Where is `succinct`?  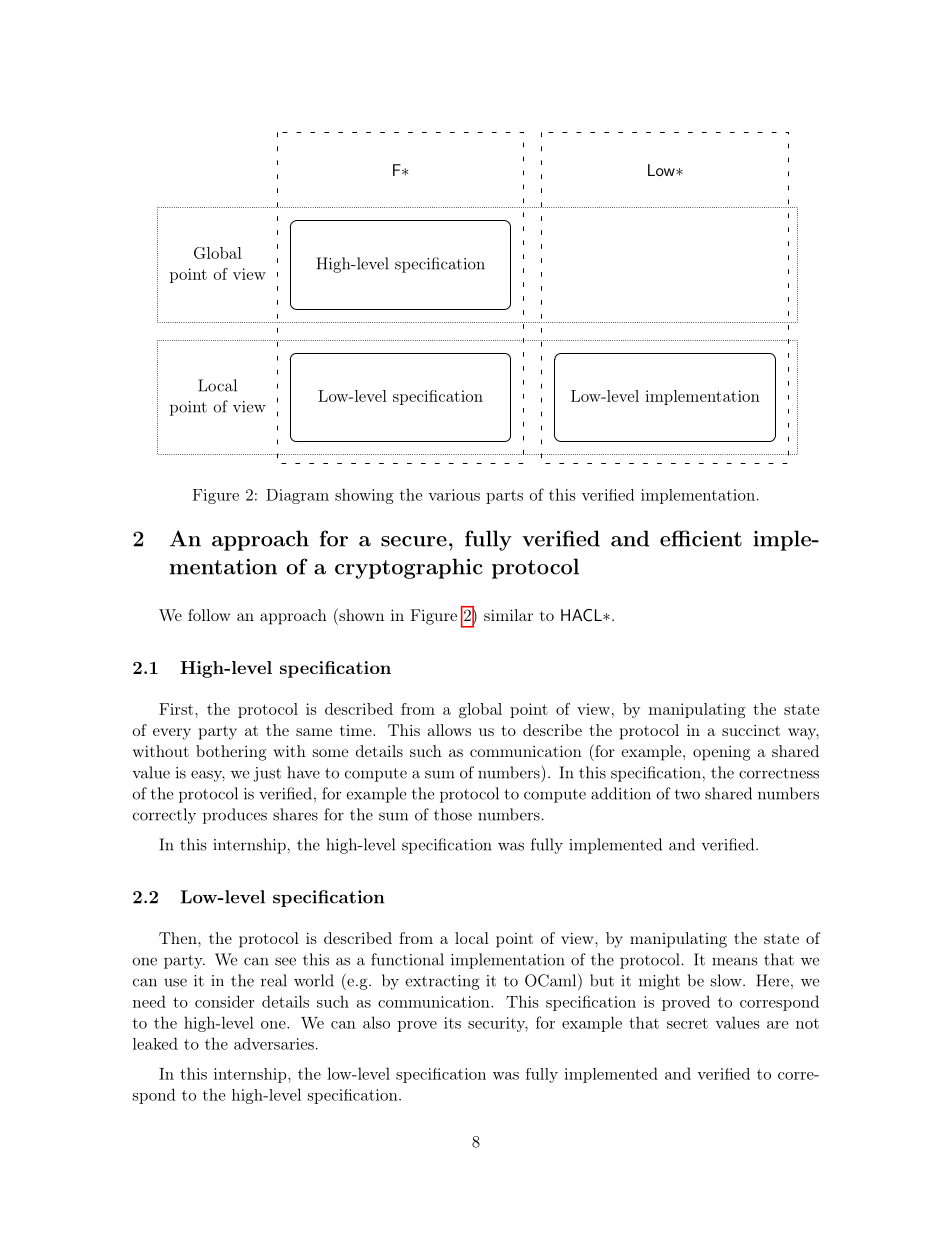 succinct is located at coordinates (751, 730).
